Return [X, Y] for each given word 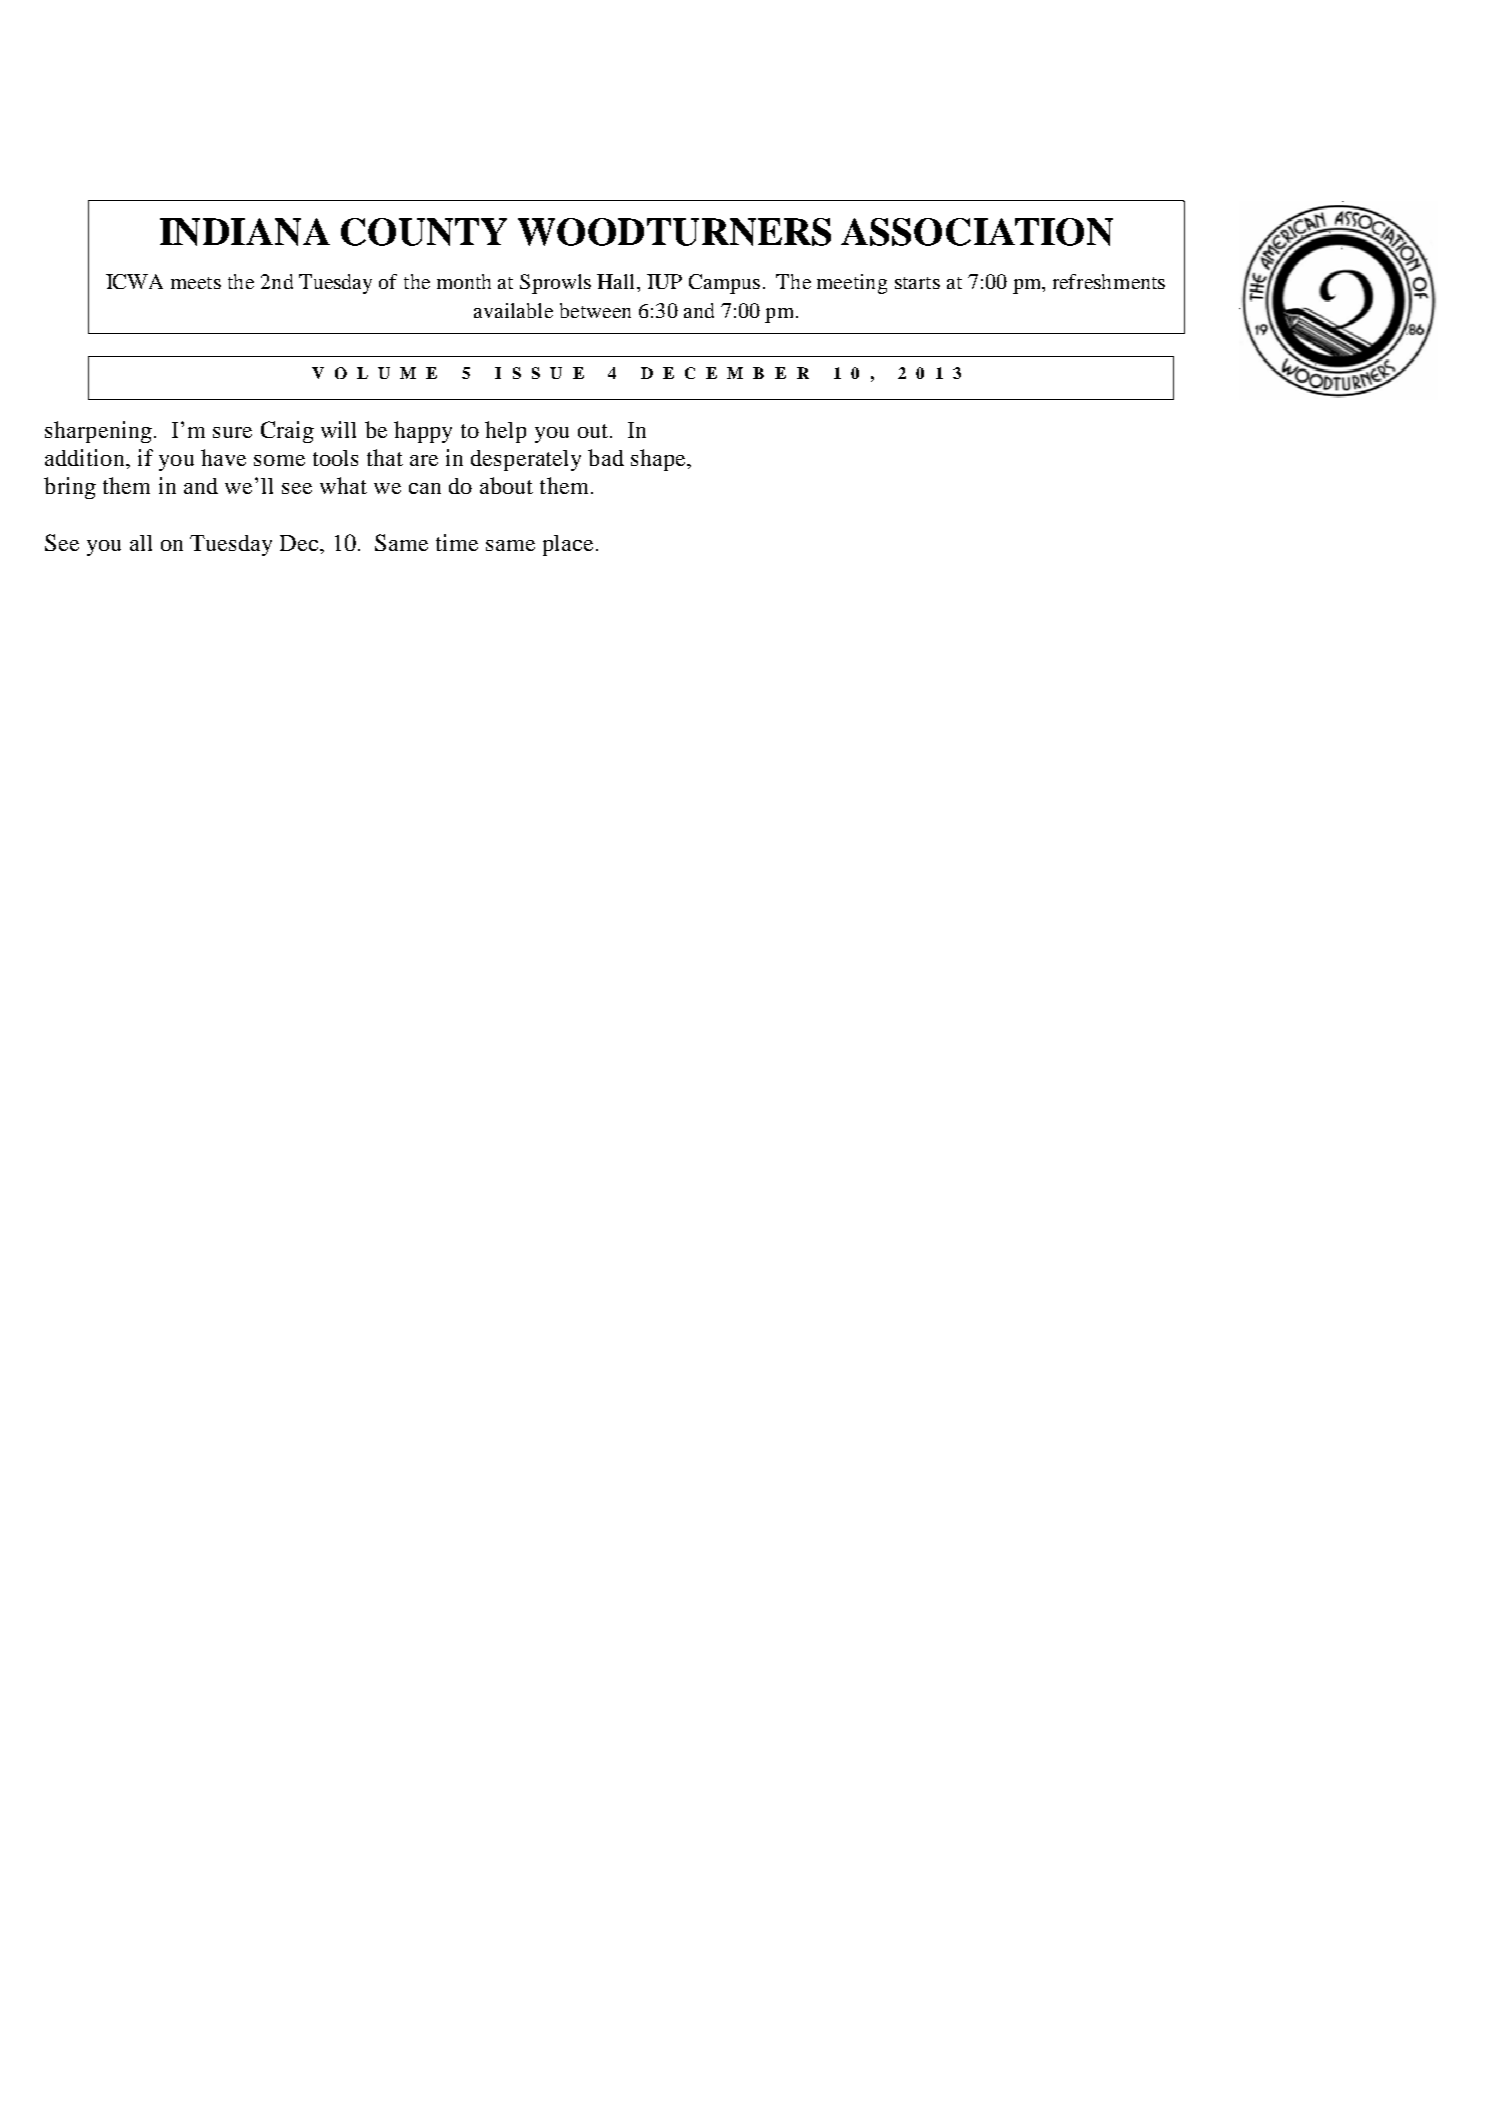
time [457, 542]
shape [659, 460]
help [505, 432]
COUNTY [424, 232]
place [568, 545]
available [513, 310]
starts [917, 283]
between [595, 310]
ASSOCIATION [977, 232]
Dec [300, 543]
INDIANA [245, 232]
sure [232, 432]
